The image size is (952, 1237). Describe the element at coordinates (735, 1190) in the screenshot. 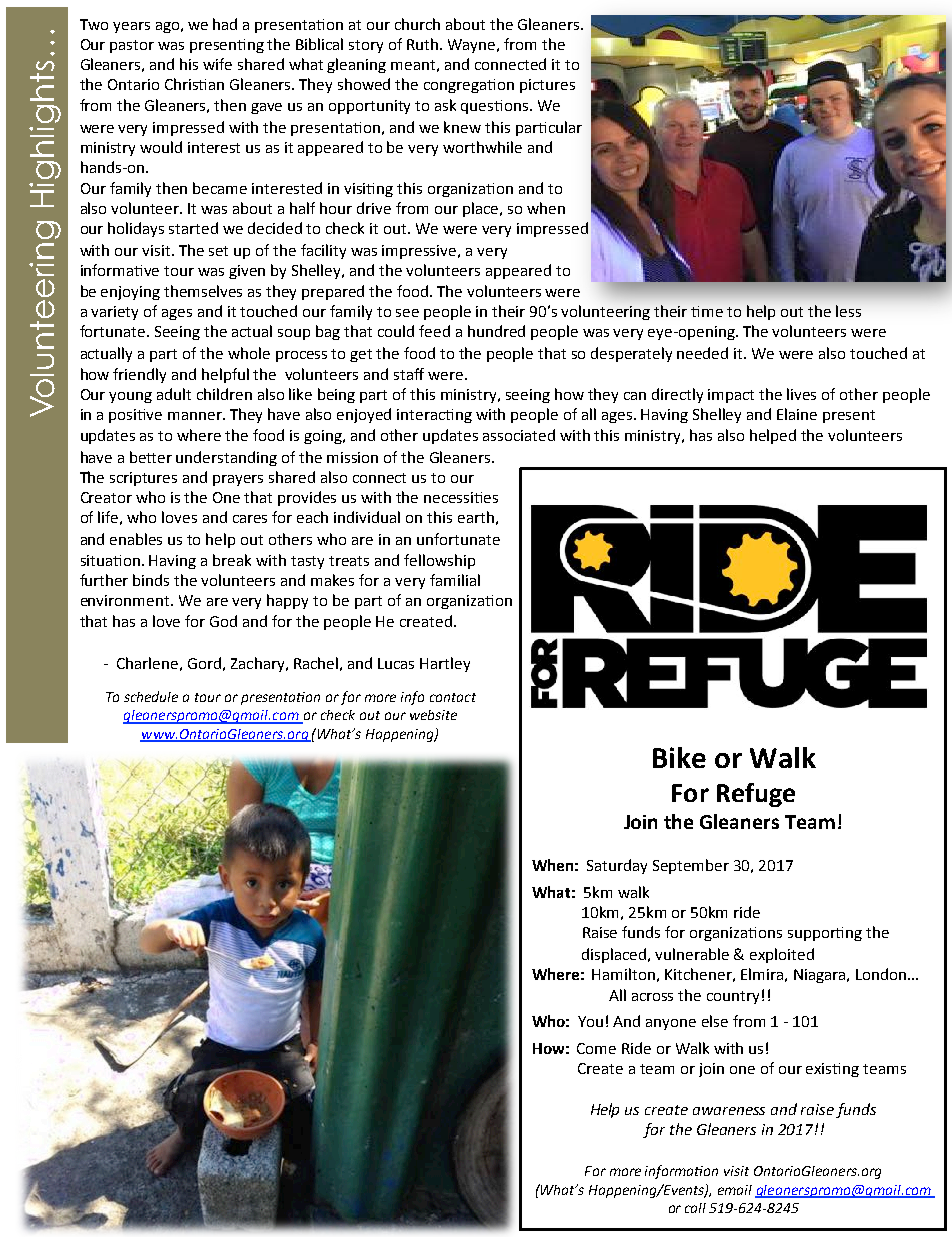

I see `email` at that location.
